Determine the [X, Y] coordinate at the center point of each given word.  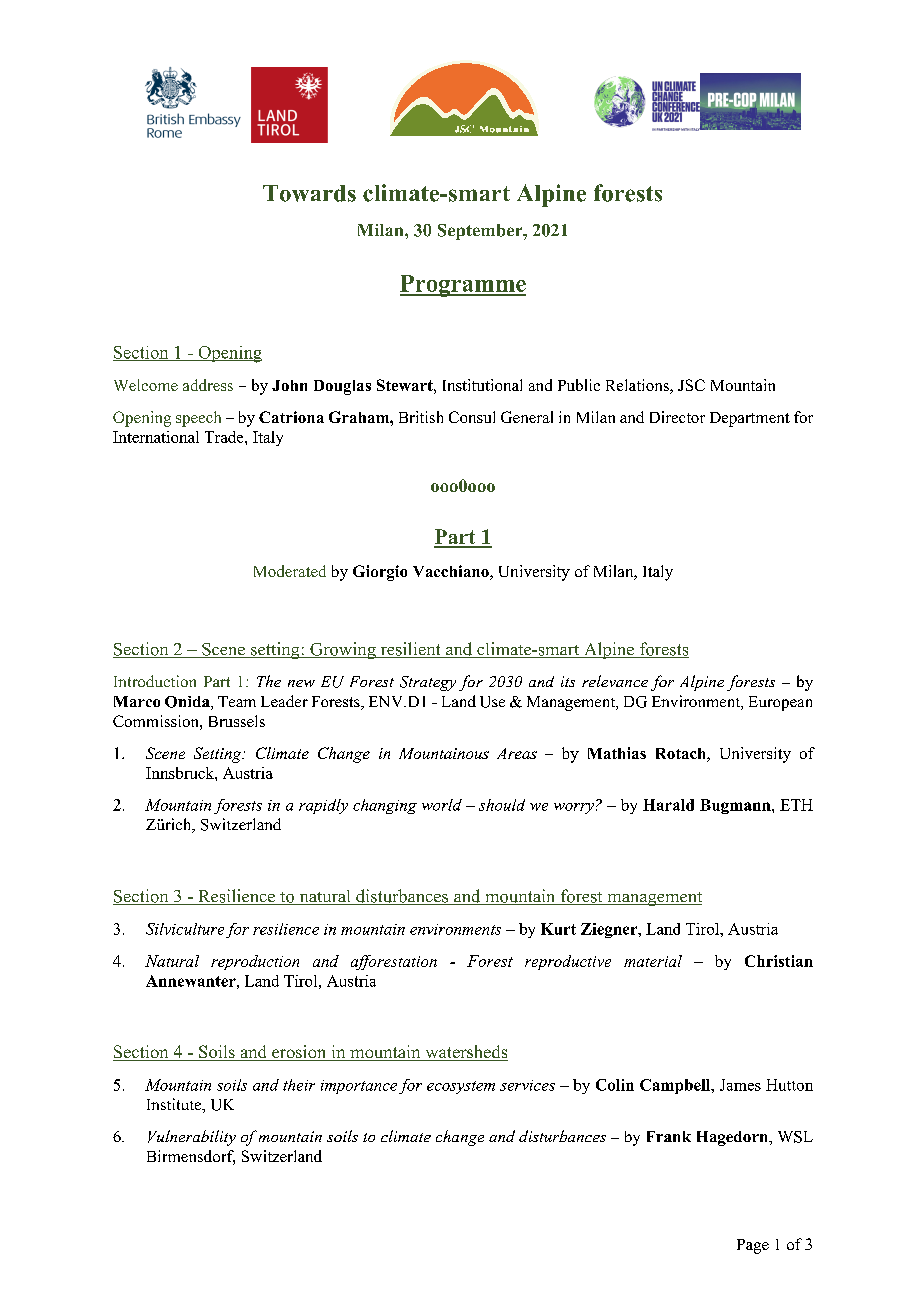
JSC [691, 385]
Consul [472, 417]
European [780, 703]
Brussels [237, 721]
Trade [225, 437]
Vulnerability [192, 1138]
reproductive [568, 962]
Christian [779, 961]
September [481, 232]
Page [753, 1246]
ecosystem [461, 1087]
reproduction [255, 962]
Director [677, 417]
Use [492, 702]
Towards [309, 193]
